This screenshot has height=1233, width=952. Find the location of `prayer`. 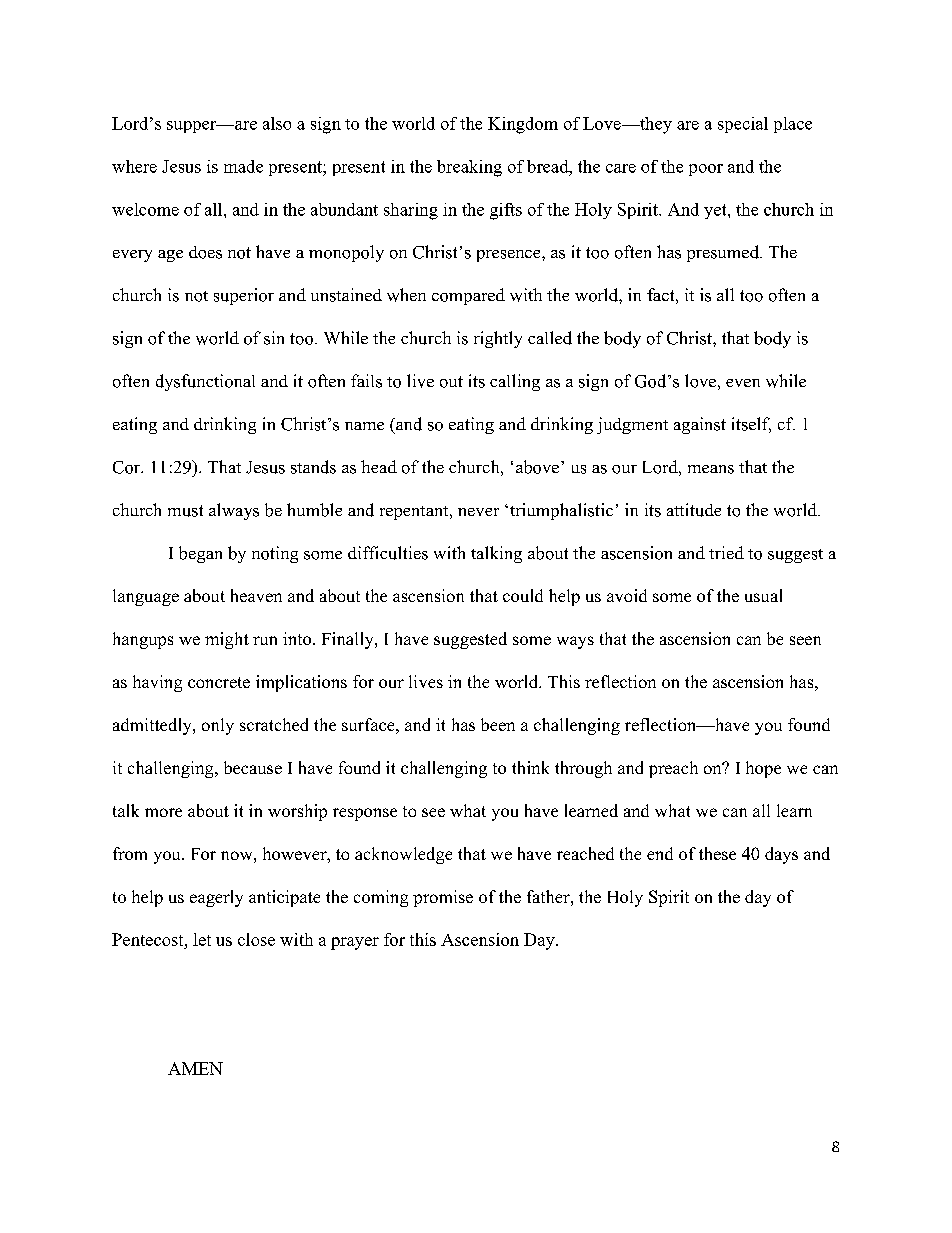

prayer is located at coordinates (355, 943).
